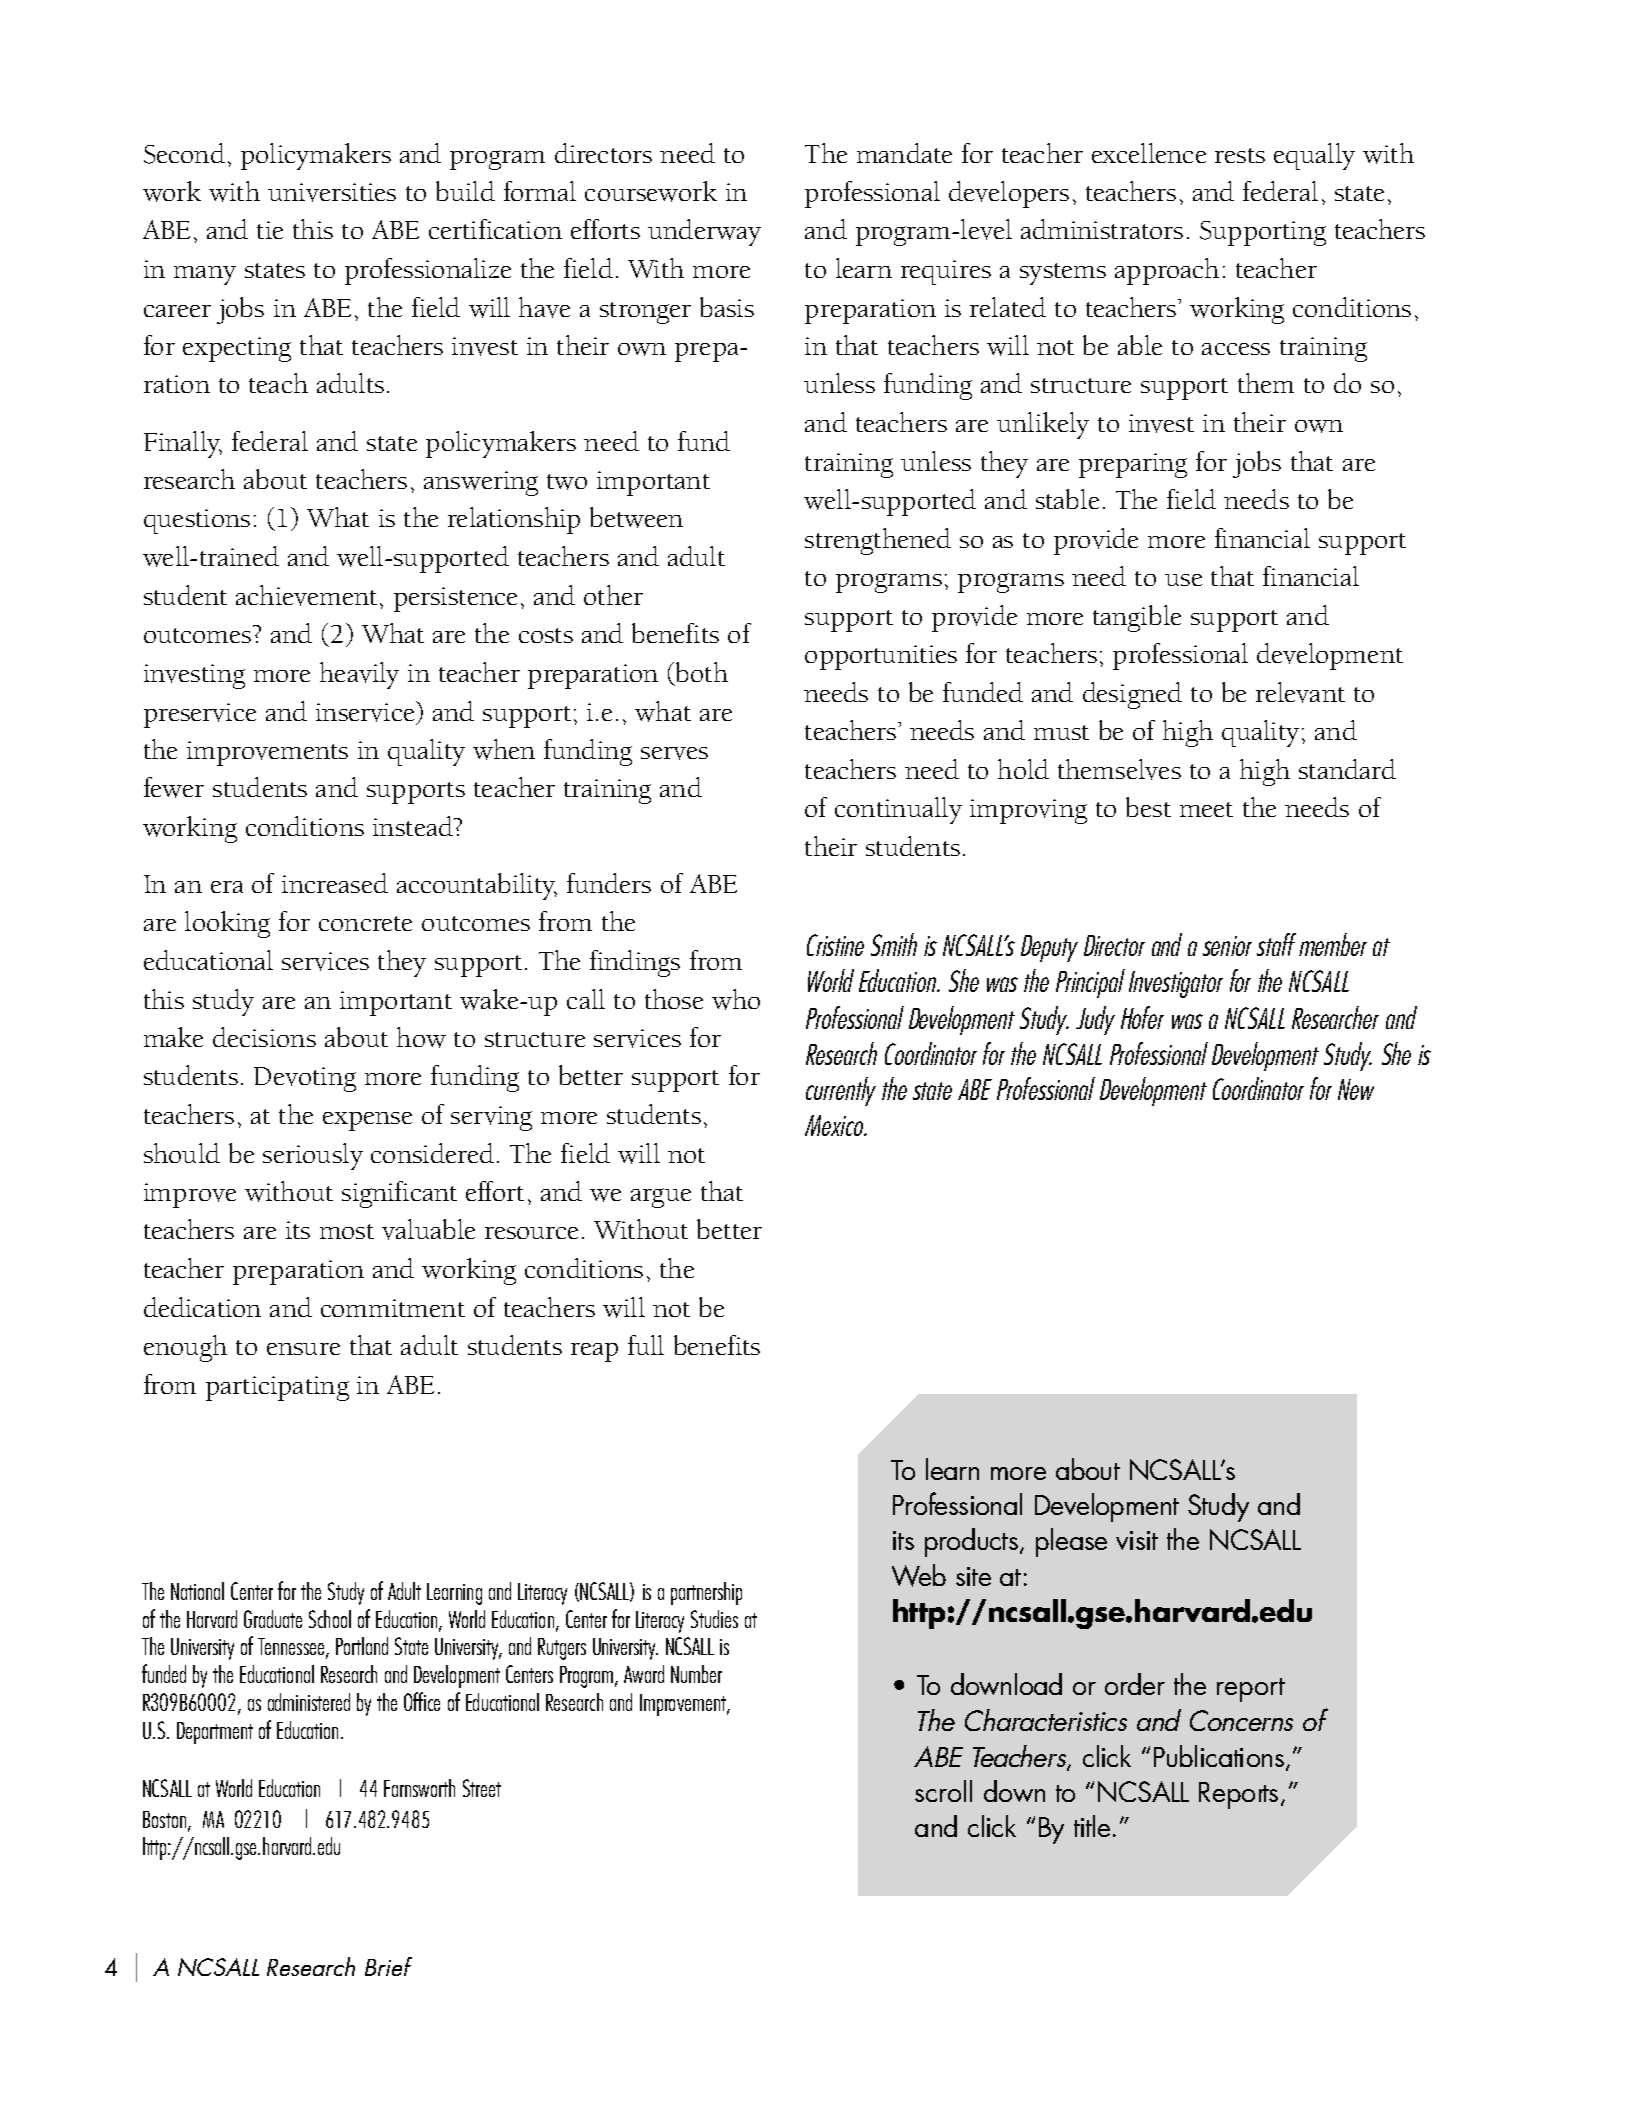 The height and width of the page is (2118, 1637). Describe the element at coordinates (1240, 155) in the page. I see `rests` at that location.
